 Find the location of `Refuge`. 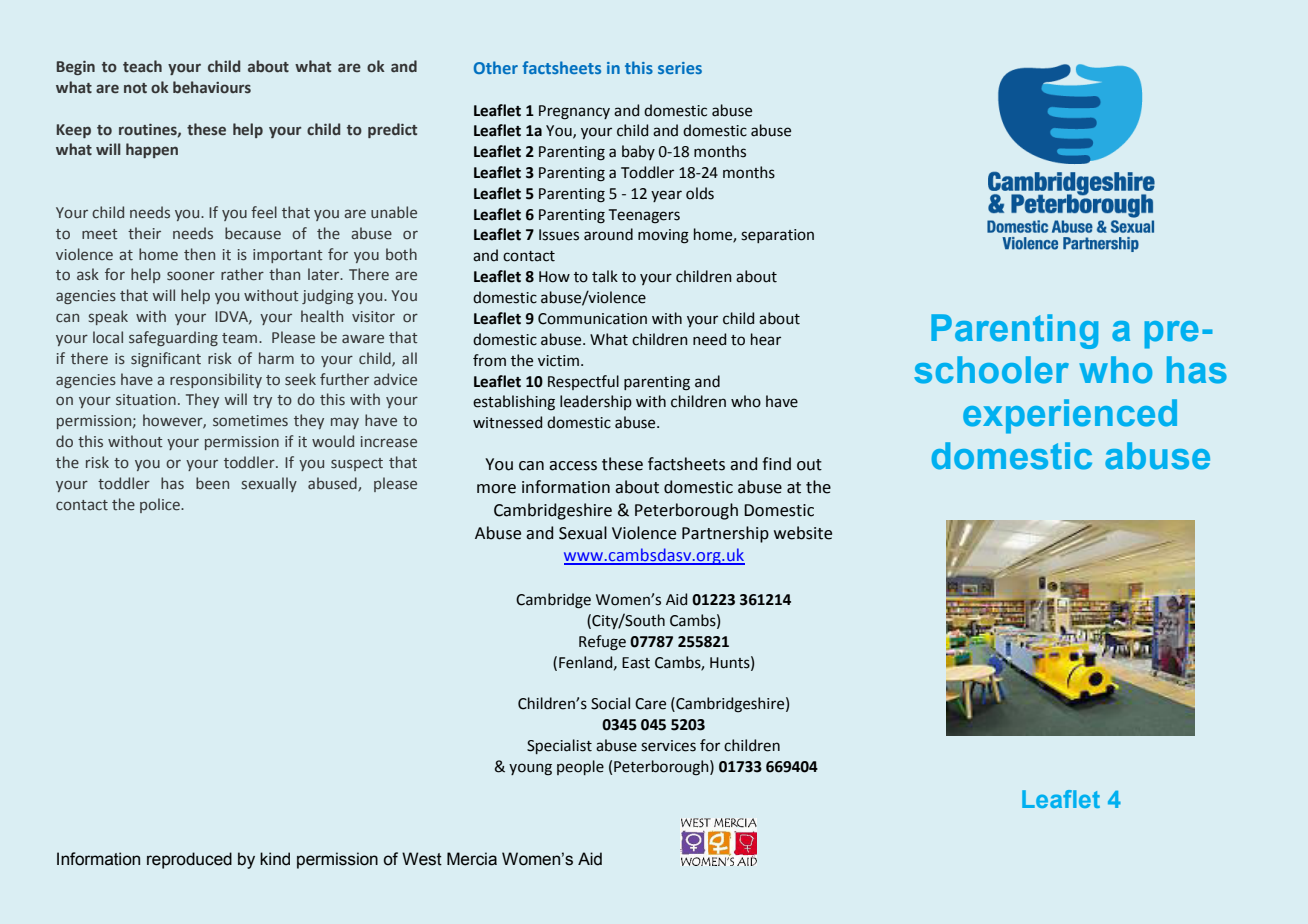

Refuge is located at coordinates (602, 643).
